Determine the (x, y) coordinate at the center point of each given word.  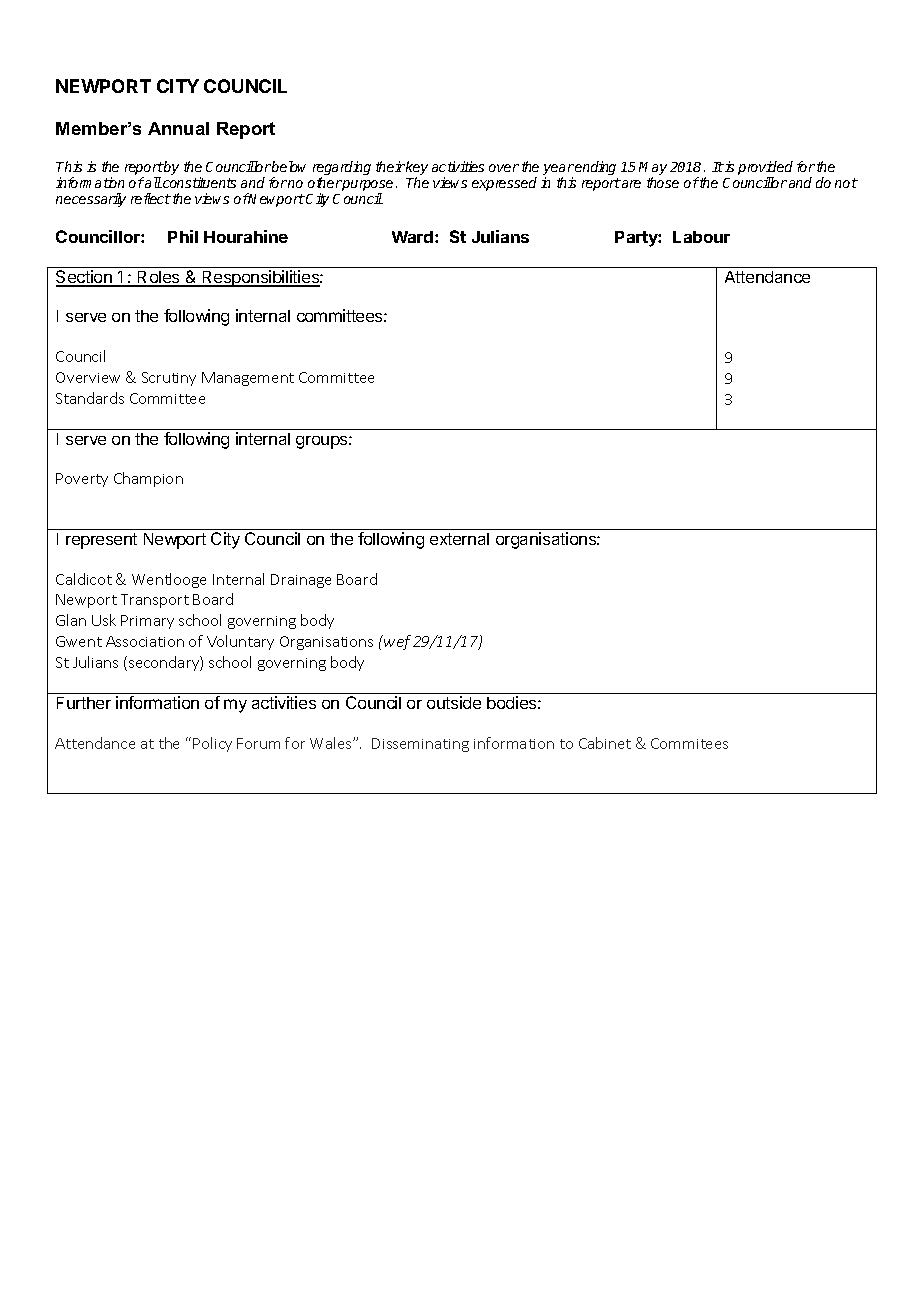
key (417, 169)
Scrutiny (169, 379)
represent (101, 541)
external (459, 539)
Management (248, 379)
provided (765, 169)
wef (396, 642)
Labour (701, 237)
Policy (212, 744)
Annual (178, 128)
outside (454, 702)
